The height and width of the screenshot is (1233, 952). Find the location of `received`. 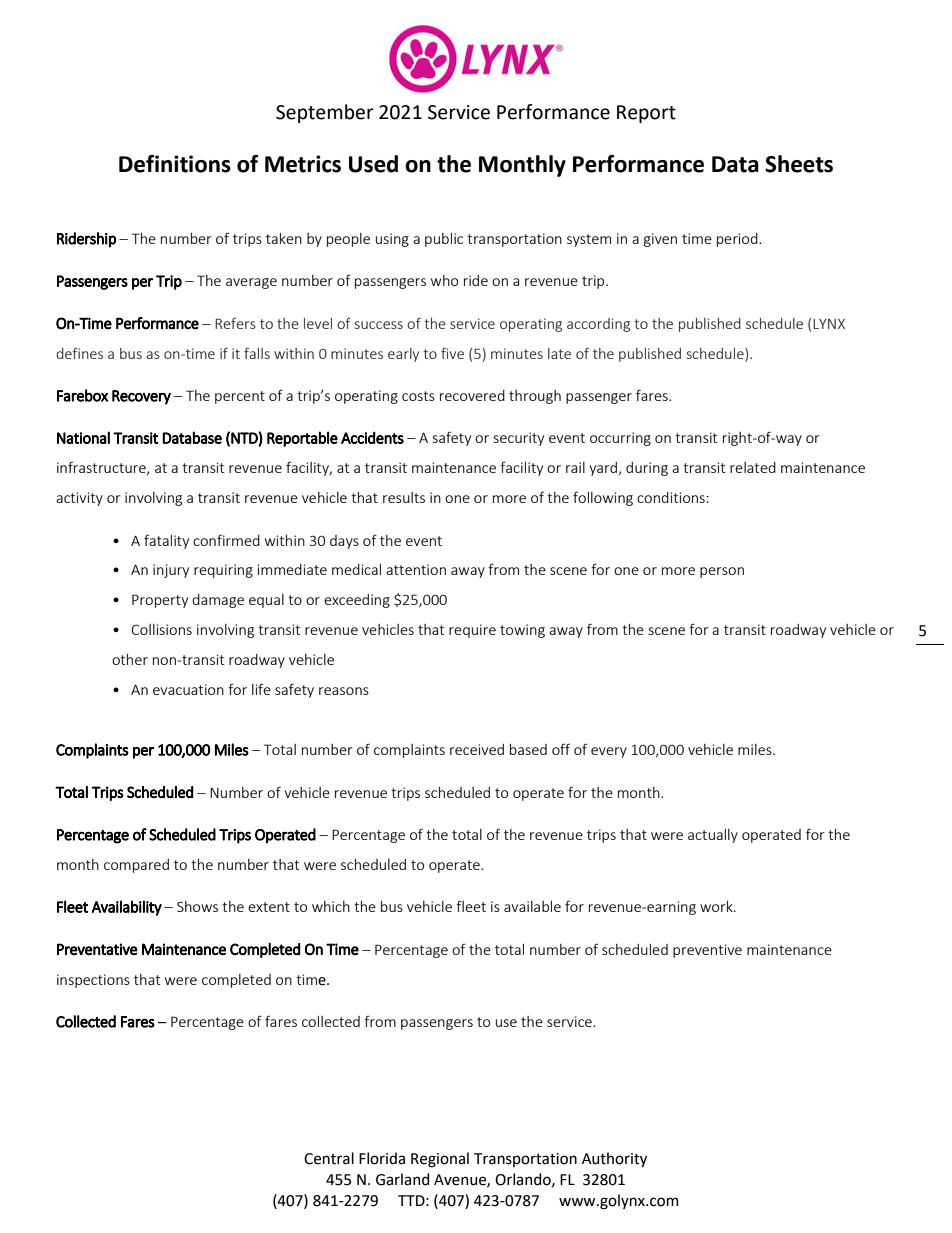

received is located at coordinates (477, 749).
